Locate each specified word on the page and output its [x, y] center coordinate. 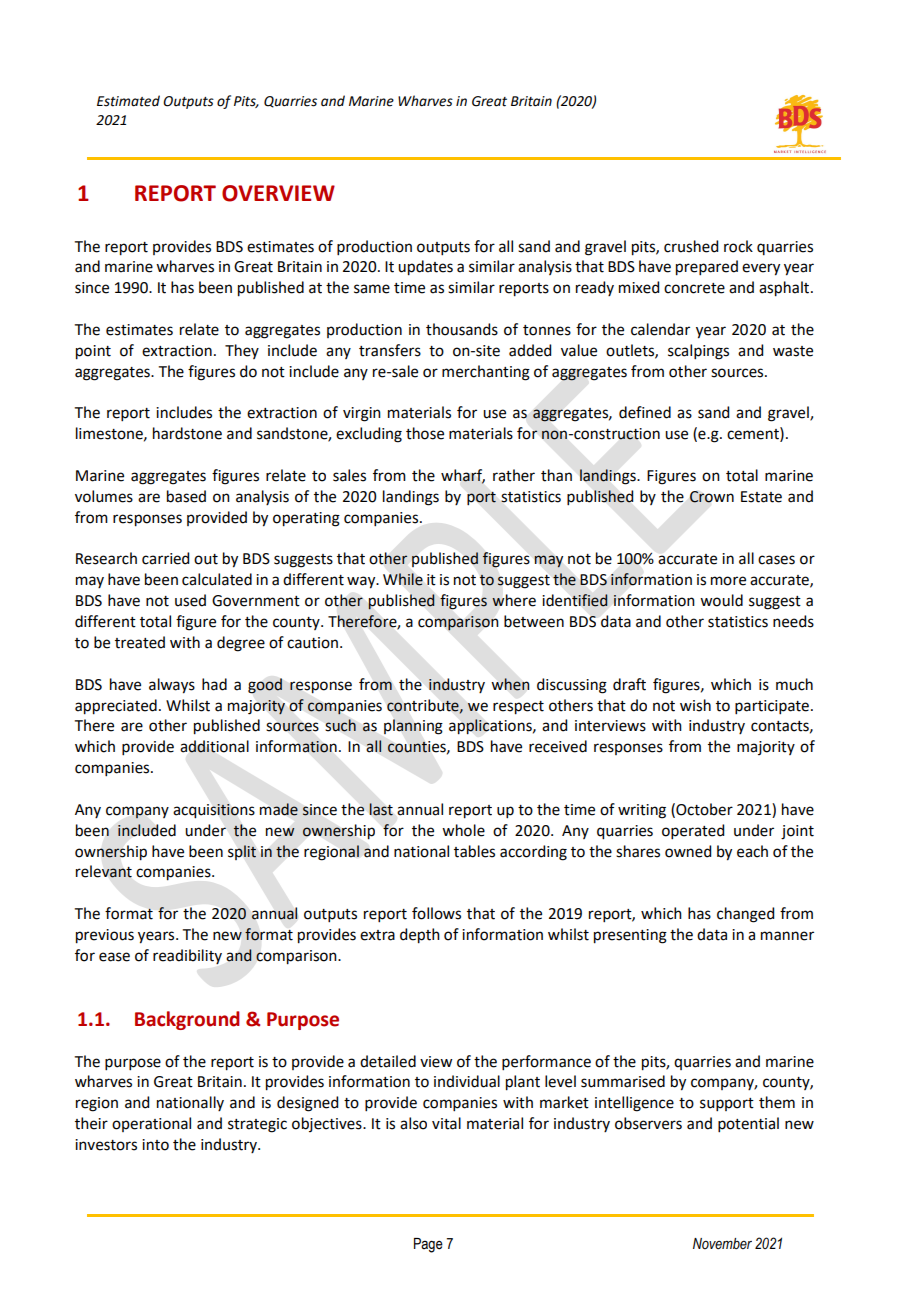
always [172, 686]
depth [420, 936]
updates [425, 268]
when [510, 684]
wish [695, 705]
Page [428, 1245]
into [155, 1145]
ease [114, 957]
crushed [691, 246]
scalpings [698, 352]
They [242, 351]
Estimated [128, 101]
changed [745, 915]
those [425, 433]
